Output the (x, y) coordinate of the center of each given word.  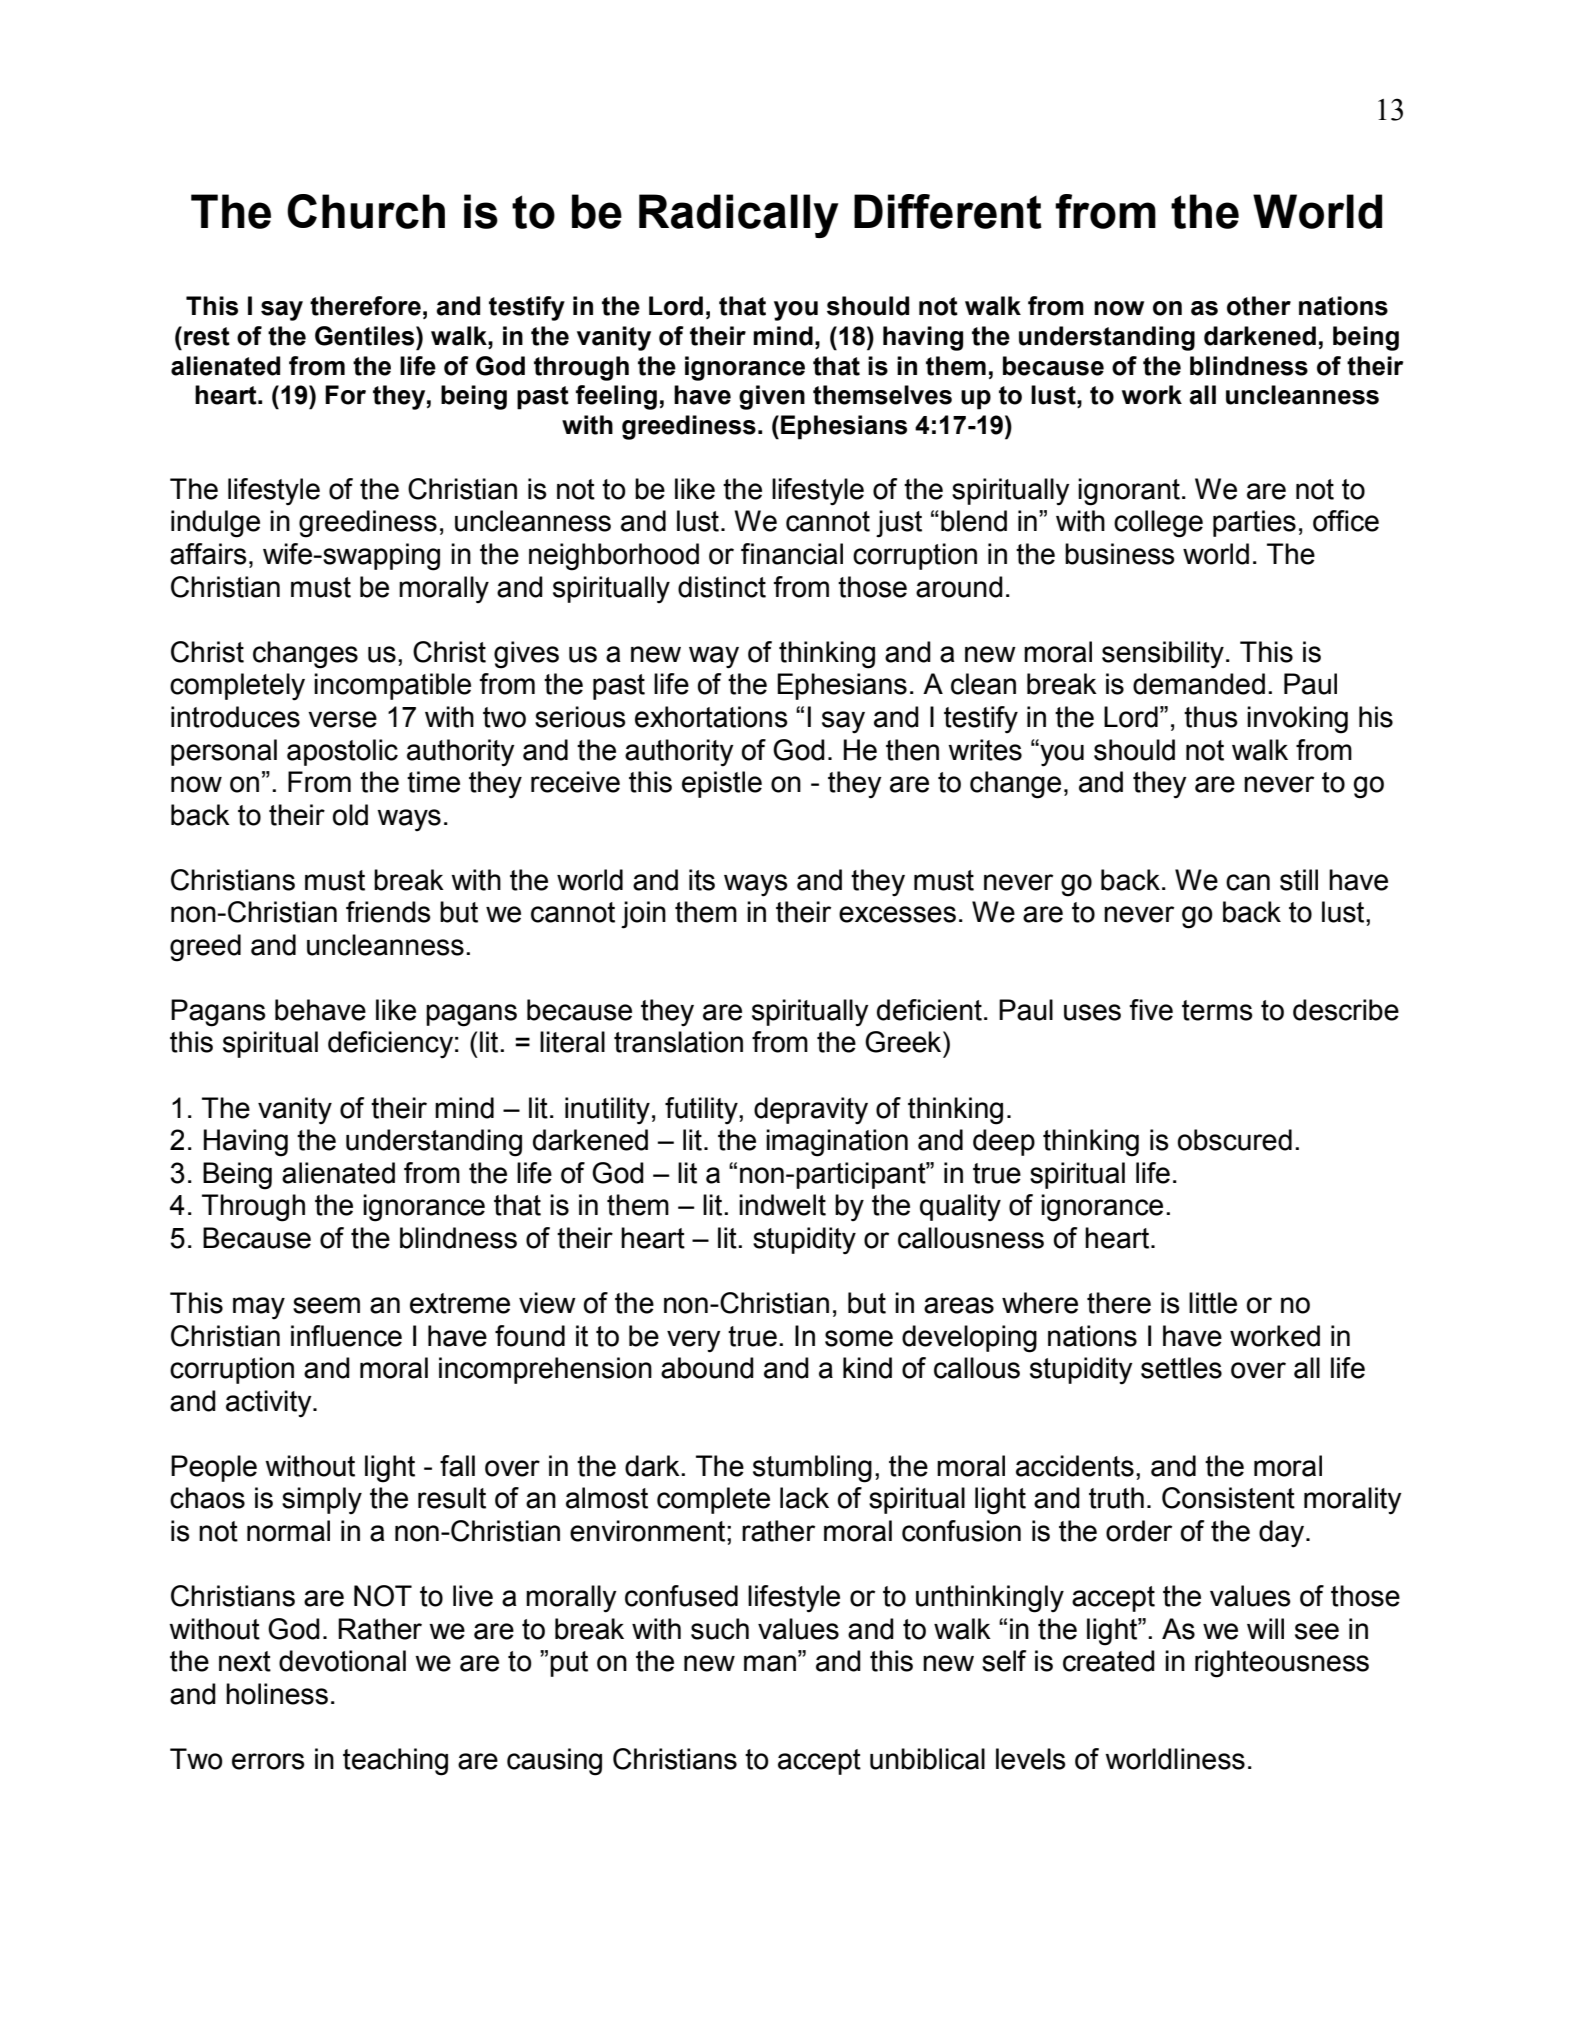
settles (1181, 1368)
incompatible (392, 686)
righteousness (1282, 1664)
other (1259, 306)
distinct (722, 587)
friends (388, 912)
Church (366, 211)
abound (707, 1368)
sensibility (1163, 654)
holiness (277, 1694)
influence (346, 1336)
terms (1217, 1010)
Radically (739, 216)
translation (678, 1042)
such (720, 1629)
